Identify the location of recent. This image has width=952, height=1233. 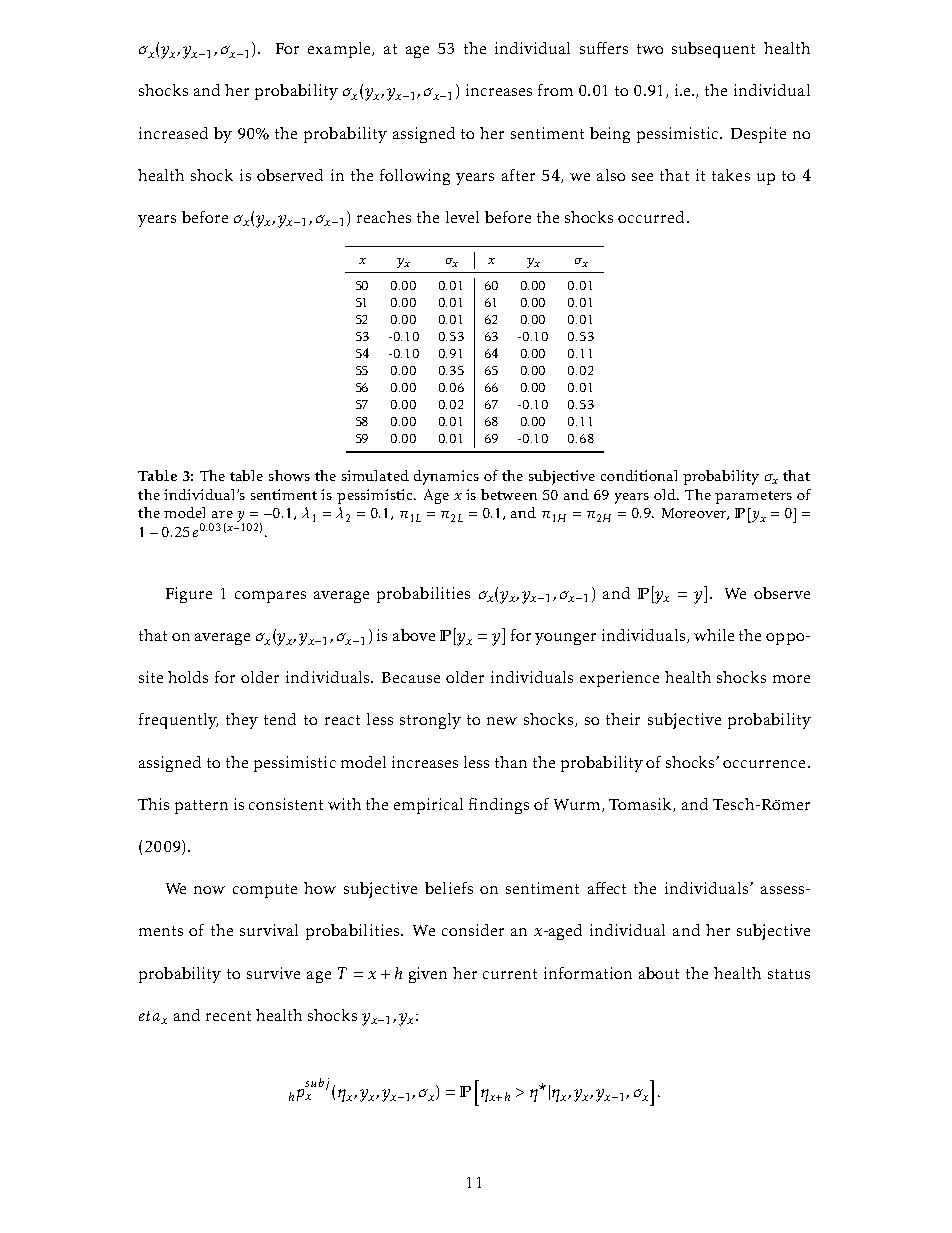
(228, 1016).
